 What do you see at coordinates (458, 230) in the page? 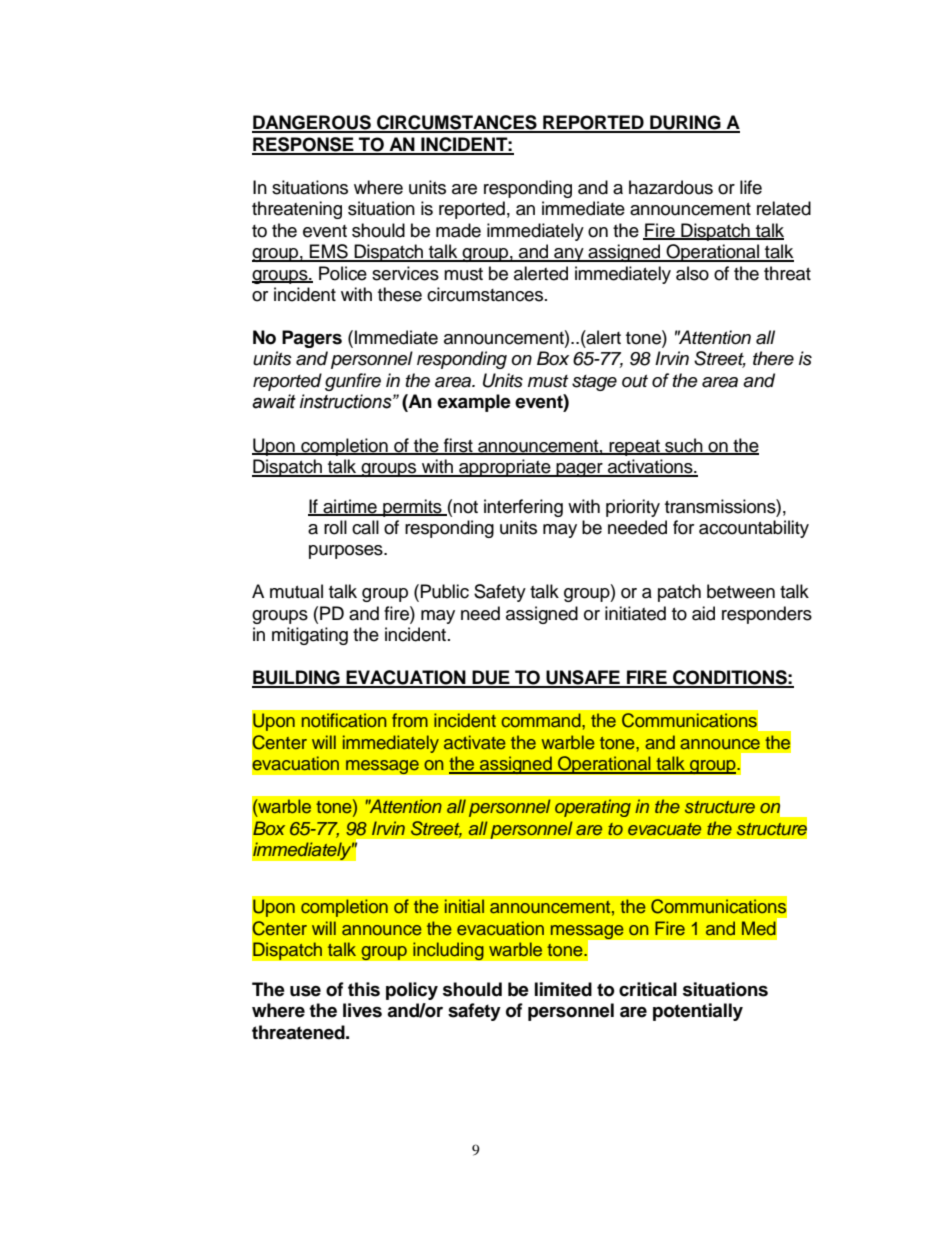
I see `made` at bounding box center [458, 230].
